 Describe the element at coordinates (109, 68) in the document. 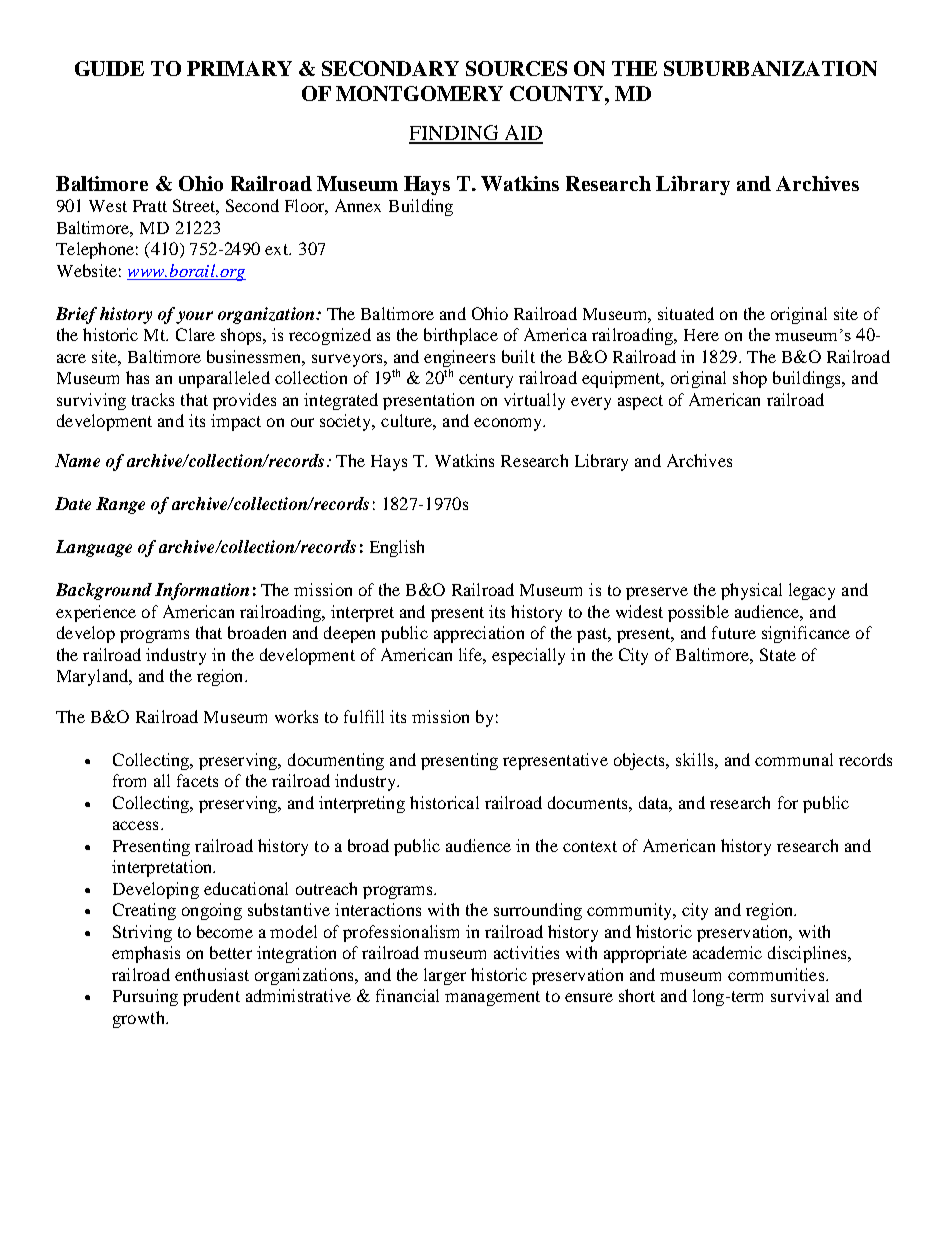

I see `GUIDE` at that location.
